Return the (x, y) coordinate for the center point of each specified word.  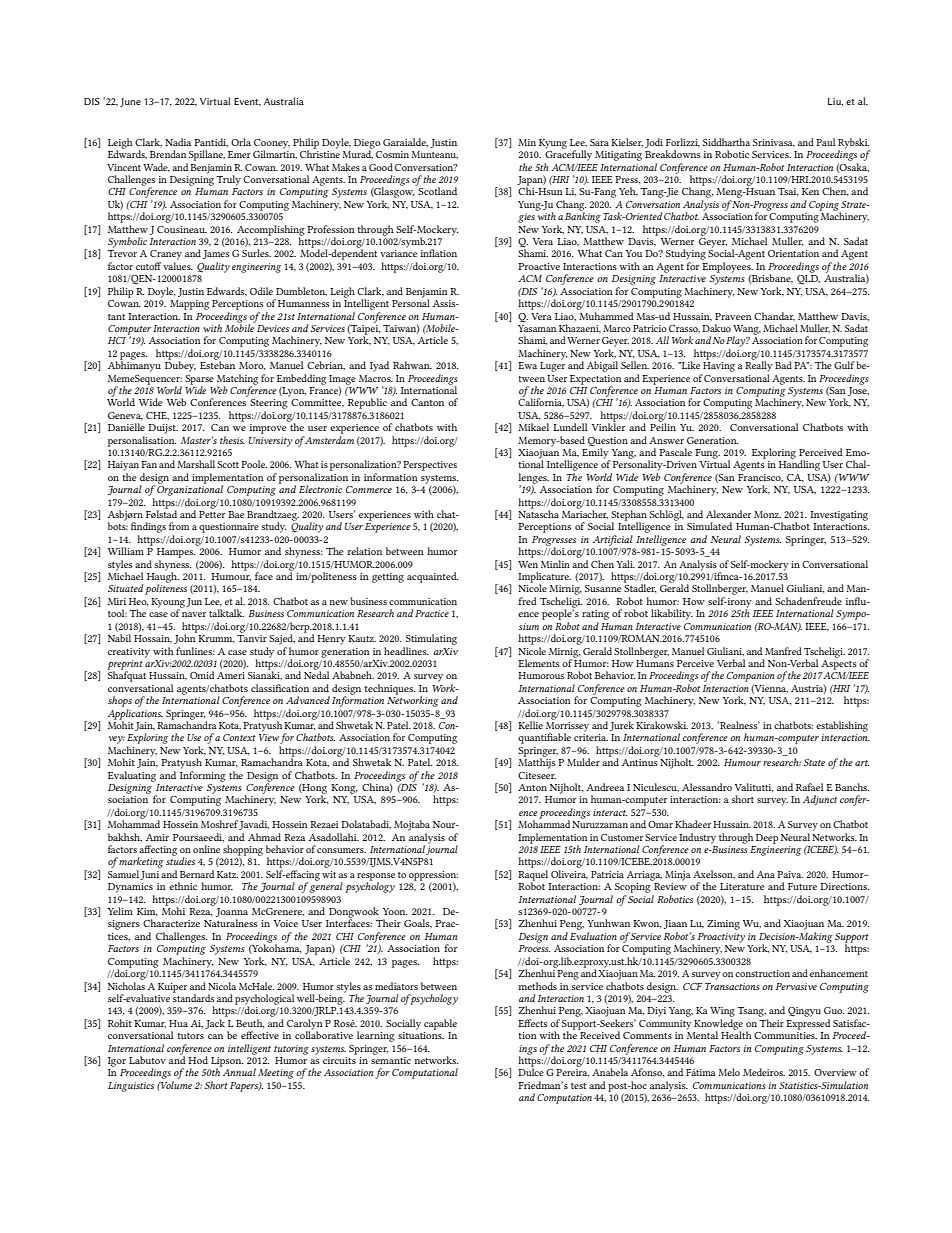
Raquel (533, 876)
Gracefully (568, 154)
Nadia (178, 142)
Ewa (527, 365)
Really (759, 365)
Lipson (227, 1063)
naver (194, 614)
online (206, 849)
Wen (528, 564)
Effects (532, 1023)
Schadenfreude (808, 601)
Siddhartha (726, 142)
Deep (767, 839)
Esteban (217, 364)
